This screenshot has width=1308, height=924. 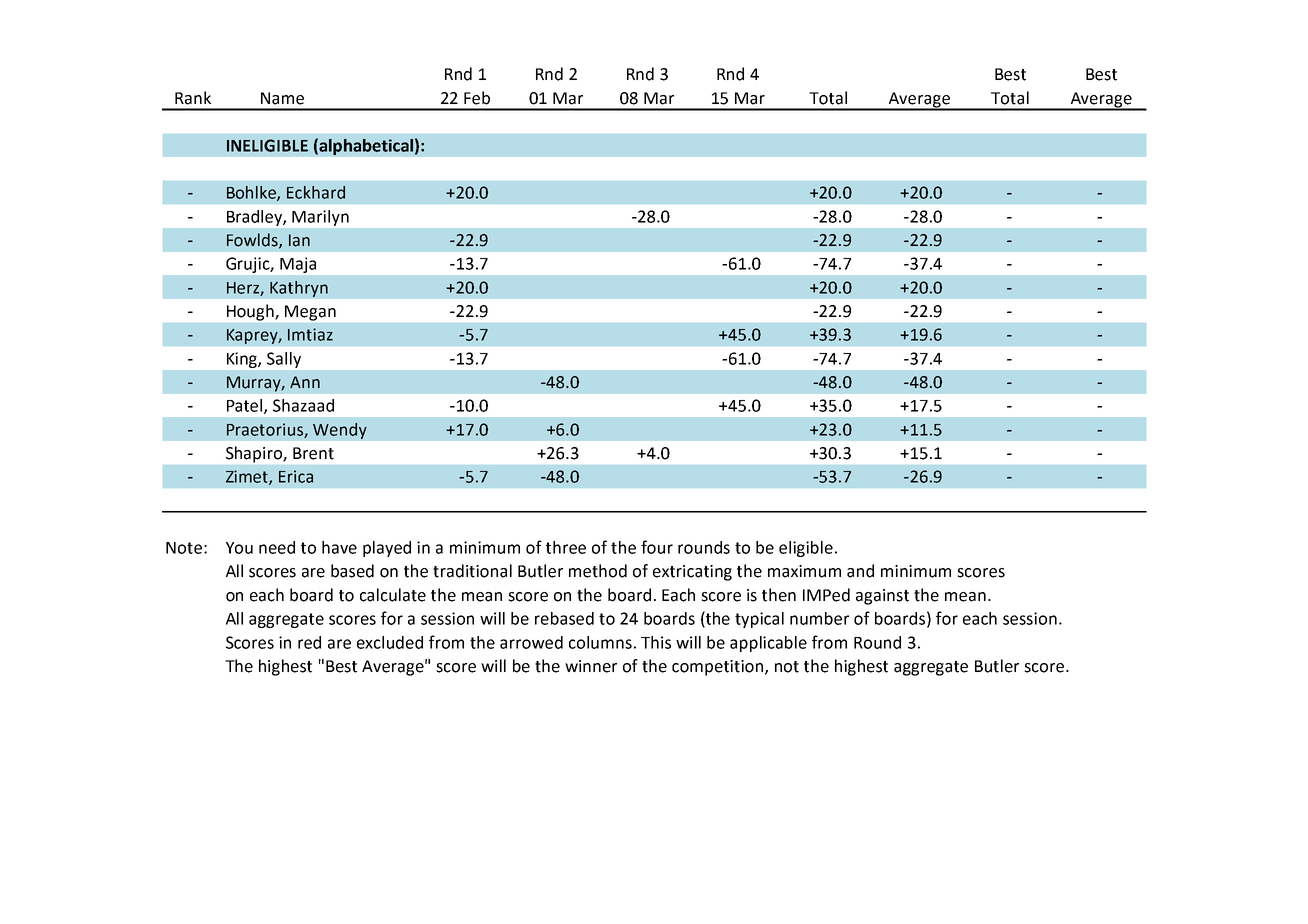 What do you see at coordinates (282, 98) in the screenshot?
I see `Name` at bounding box center [282, 98].
